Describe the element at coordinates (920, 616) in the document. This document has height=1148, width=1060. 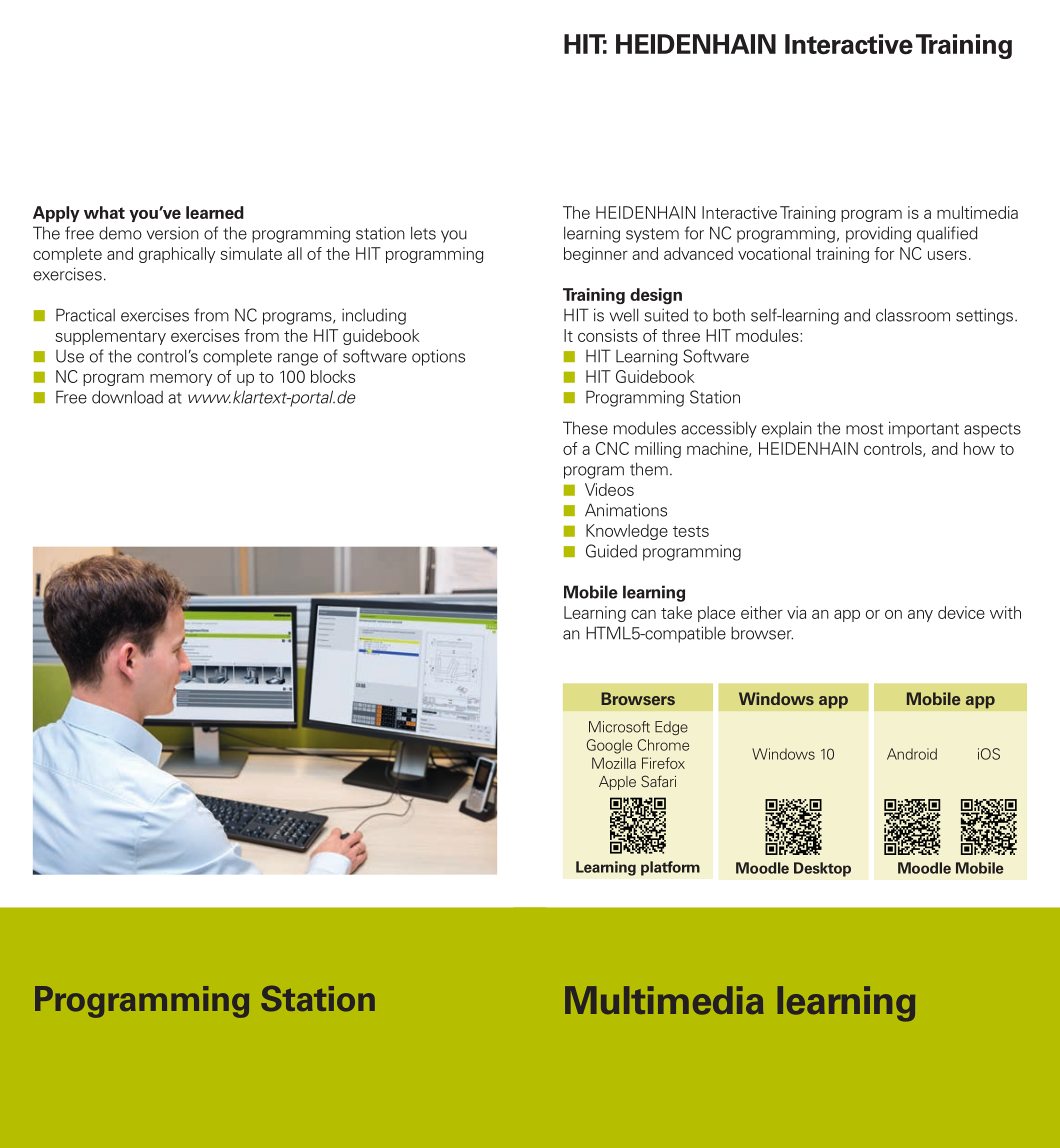
I see `any` at that location.
